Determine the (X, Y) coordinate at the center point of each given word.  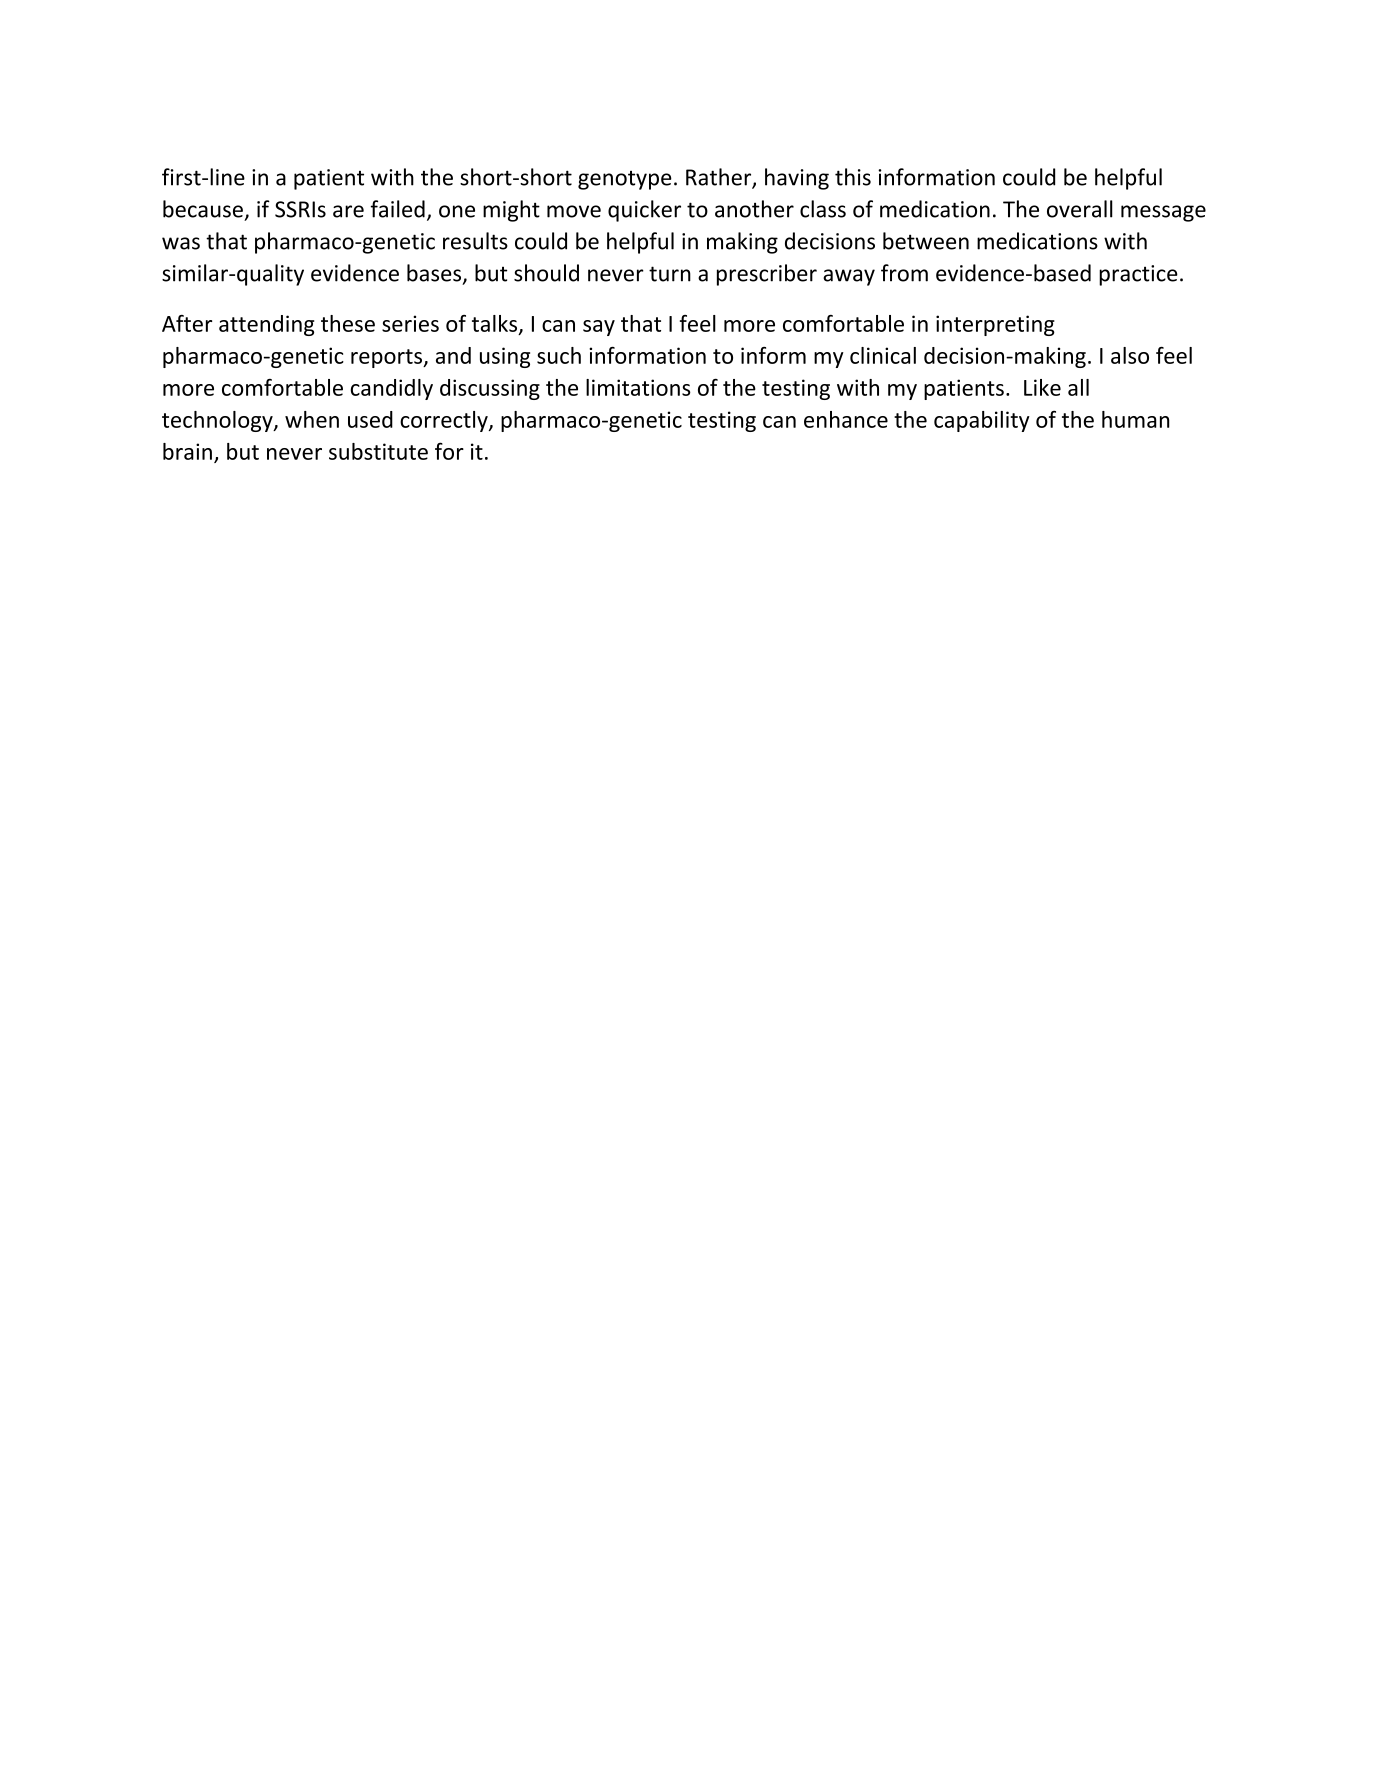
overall (1080, 209)
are (348, 211)
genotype (625, 180)
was (181, 243)
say (599, 328)
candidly (392, 389)
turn (670, 274)
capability (982, 421)
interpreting (995, 325)
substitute (378, 451)
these (348, 323)
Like (1042, 387)
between (926, 241)
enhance (846, 419)
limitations (638, 387)
